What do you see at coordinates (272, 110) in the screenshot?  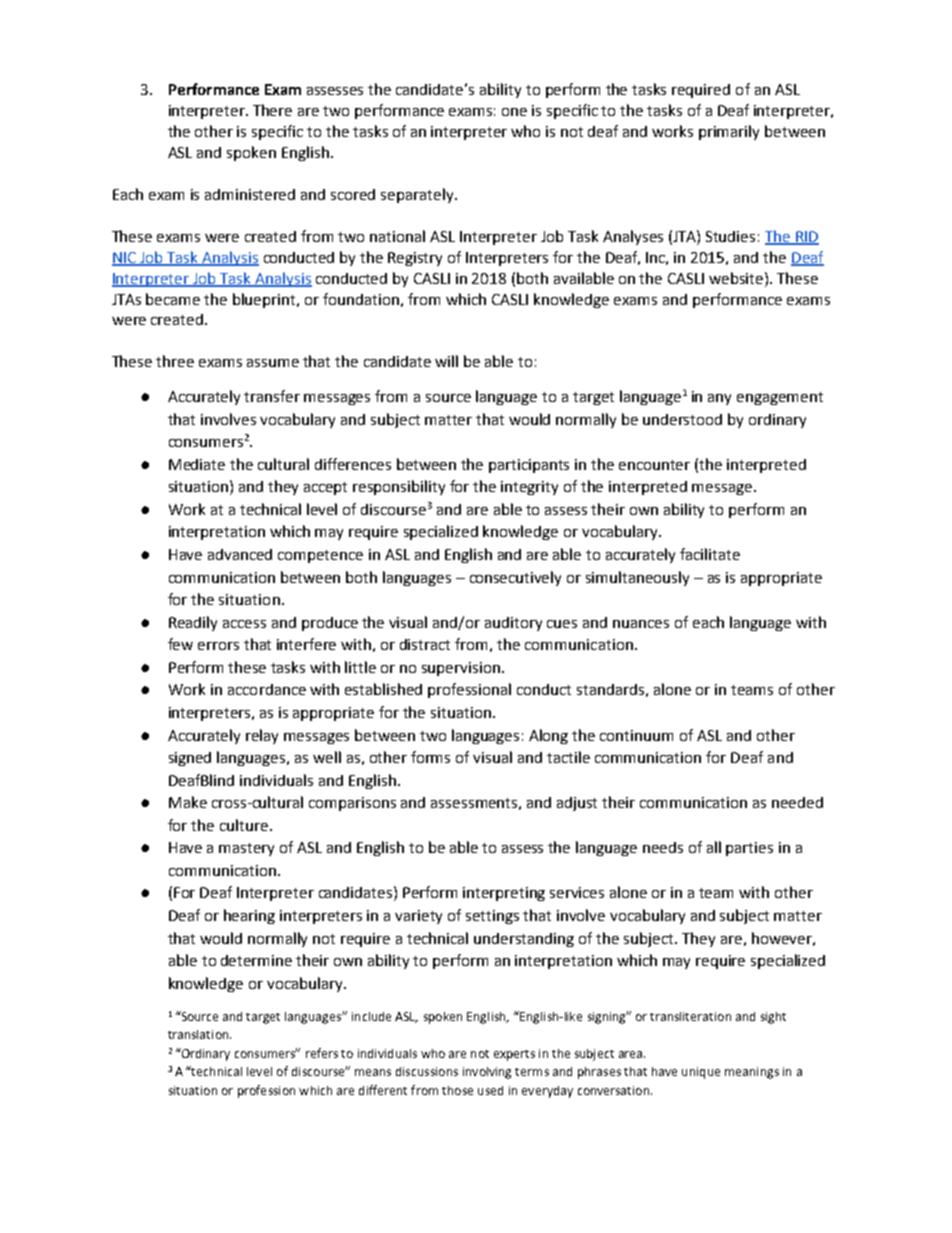 I see `There` at bounding box center [272, 110].
